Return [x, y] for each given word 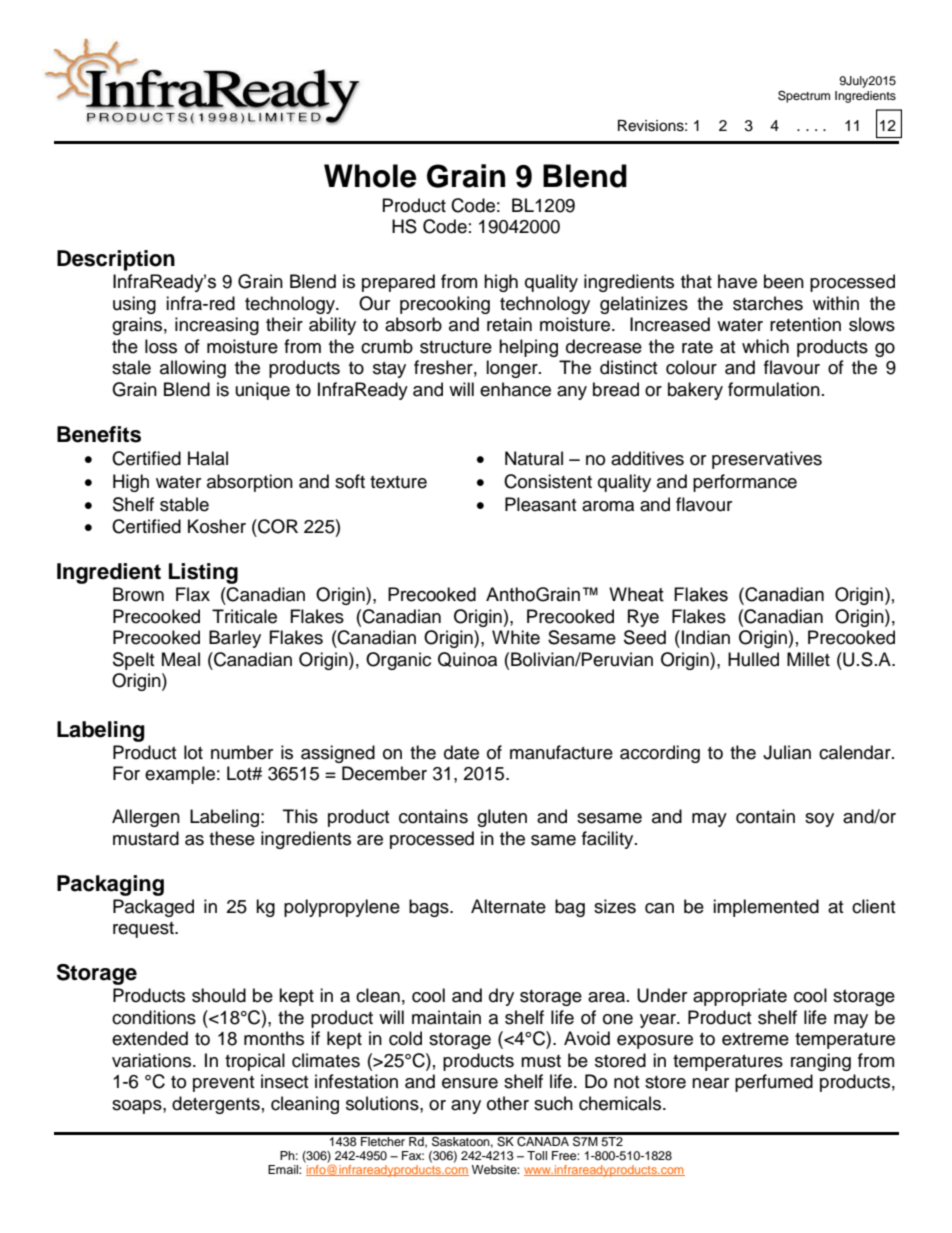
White [516, 637]
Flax [193, 594]
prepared [398, 283]
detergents [216, 1105]
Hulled [753, 659]
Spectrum [804, 96]
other [508, 1103]
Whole [370, 176]
